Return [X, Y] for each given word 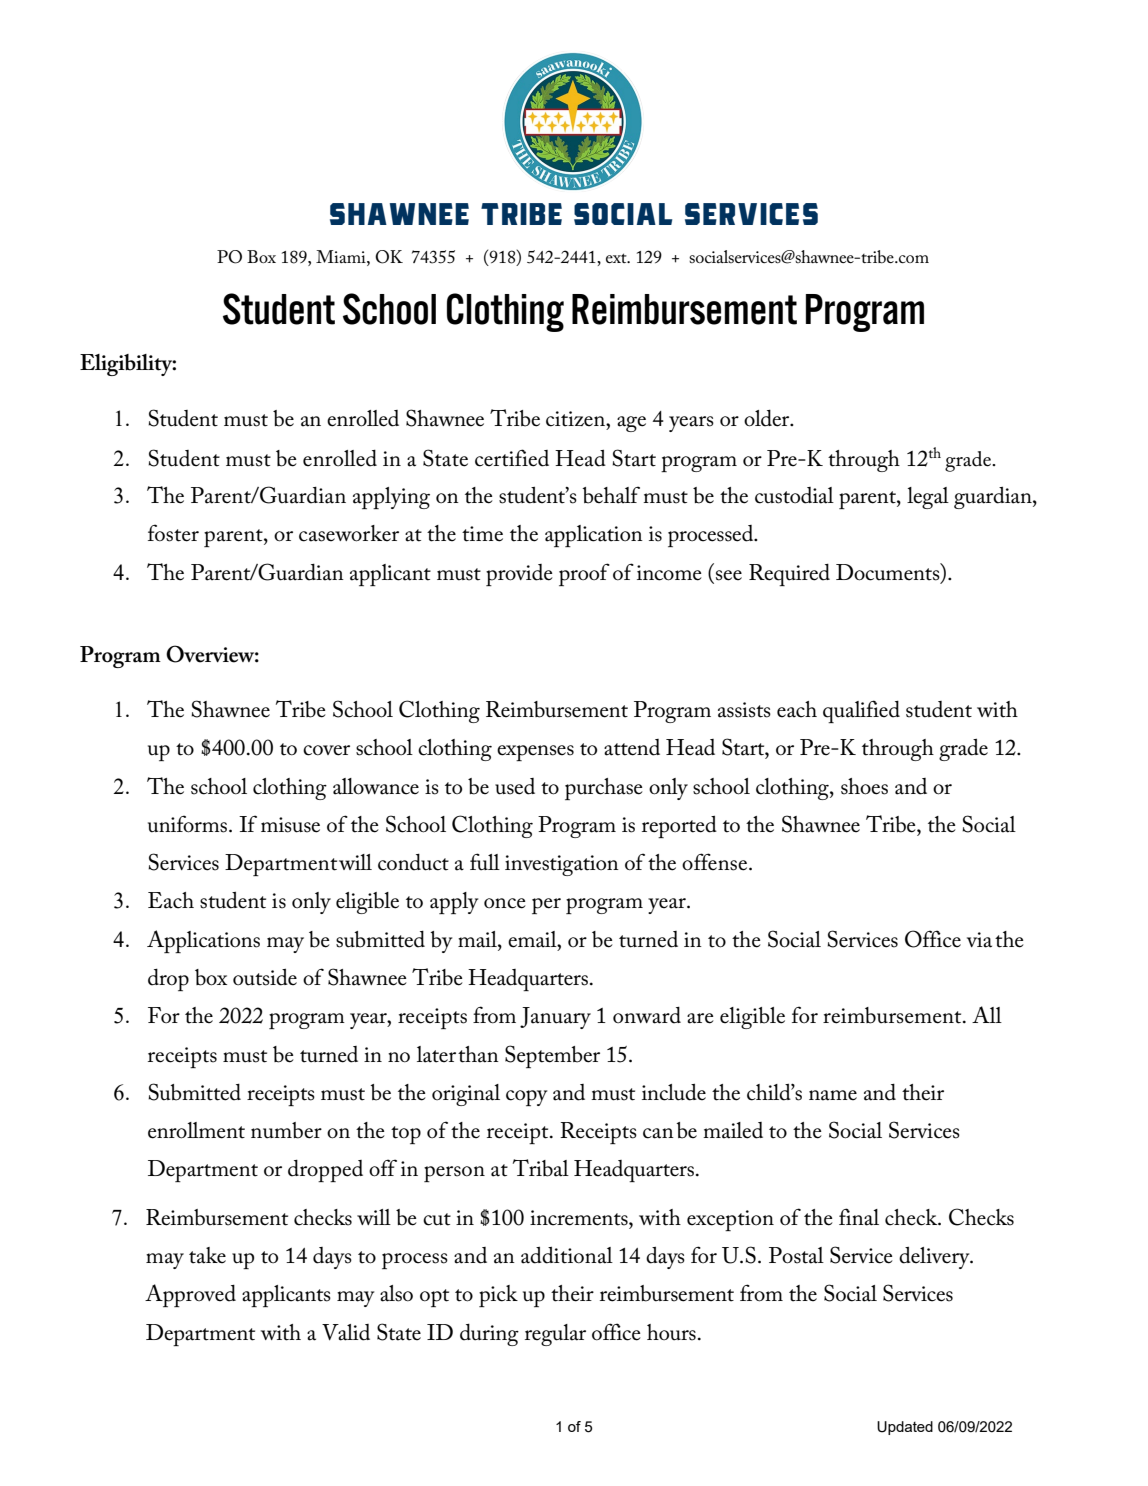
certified [512, 458]
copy [526, 1098]
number [286, 1130]
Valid [346, 1332]
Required [789, 575]
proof [584, 574]
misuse [290, 825]
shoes [864, 786]
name [833, 1095]
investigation [562, 865]
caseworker [349, 533]
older [768, 418]
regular [555, 1335]
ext [617, 258]
